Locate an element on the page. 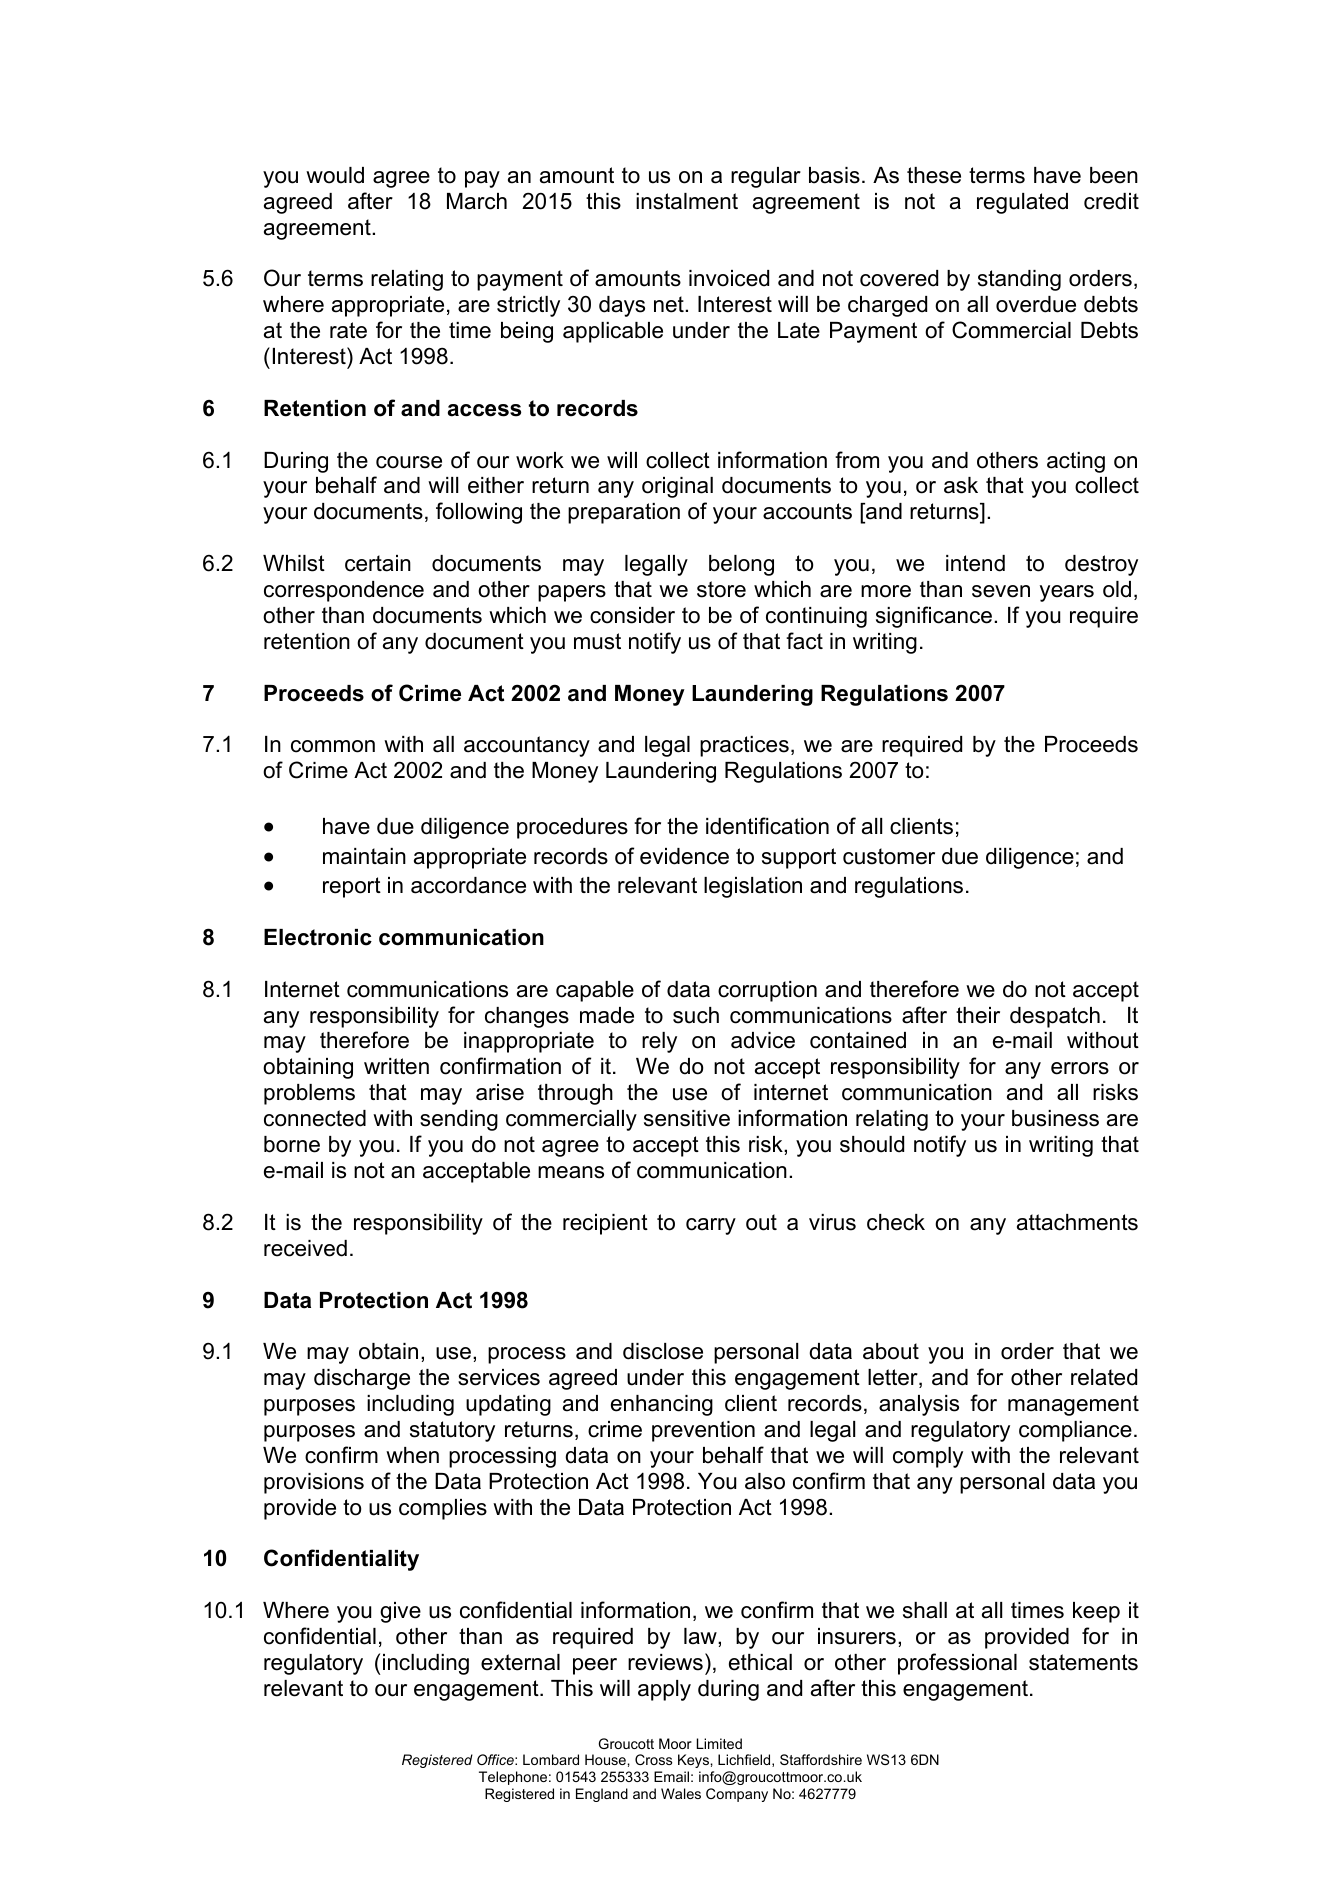 This image has width=1341, height=1895. practices is located at coordinates (744, 746).
